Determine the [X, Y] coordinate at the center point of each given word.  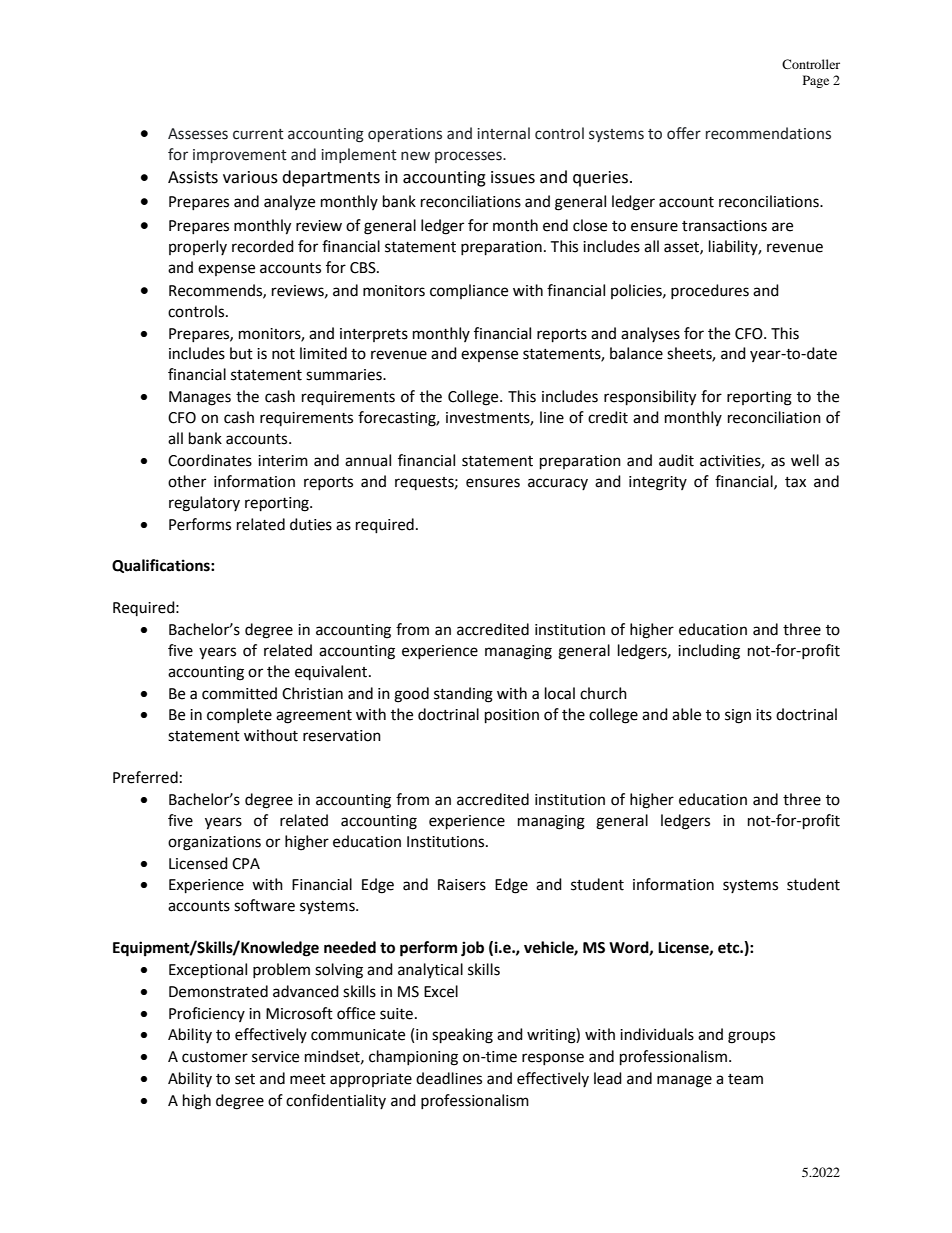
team [745, 1079]
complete [239, 715]
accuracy [558, 484]
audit [676, 460]
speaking [462, 1036]
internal [503, 133]
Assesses [198, 134]
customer [215, 1057]
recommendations [768, 133]
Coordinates [210, 460]
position [512, 716]
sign [738, 716]
